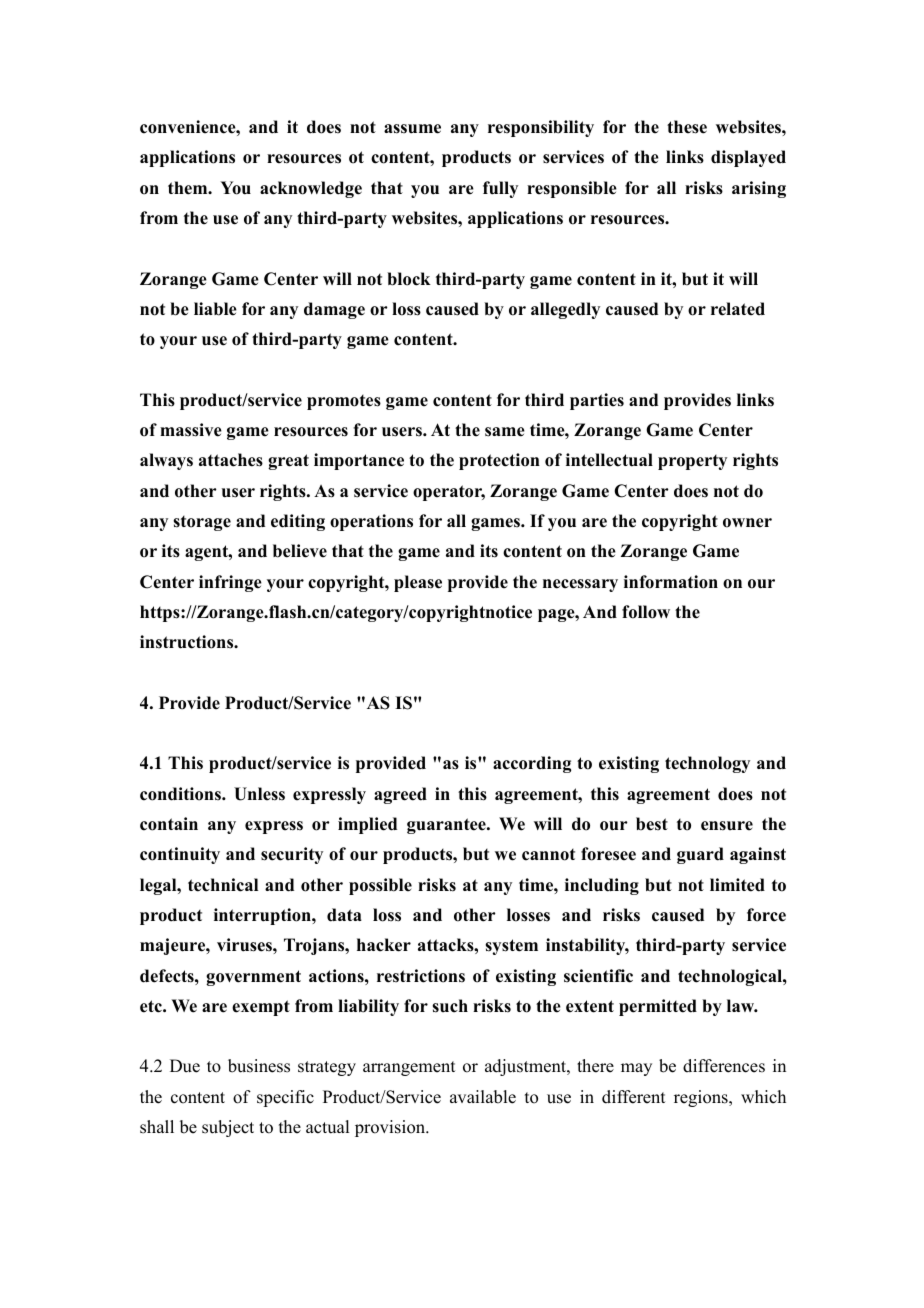 This screenshot has width=924, height=1308. I want to click on available, so click(483, 1097).
